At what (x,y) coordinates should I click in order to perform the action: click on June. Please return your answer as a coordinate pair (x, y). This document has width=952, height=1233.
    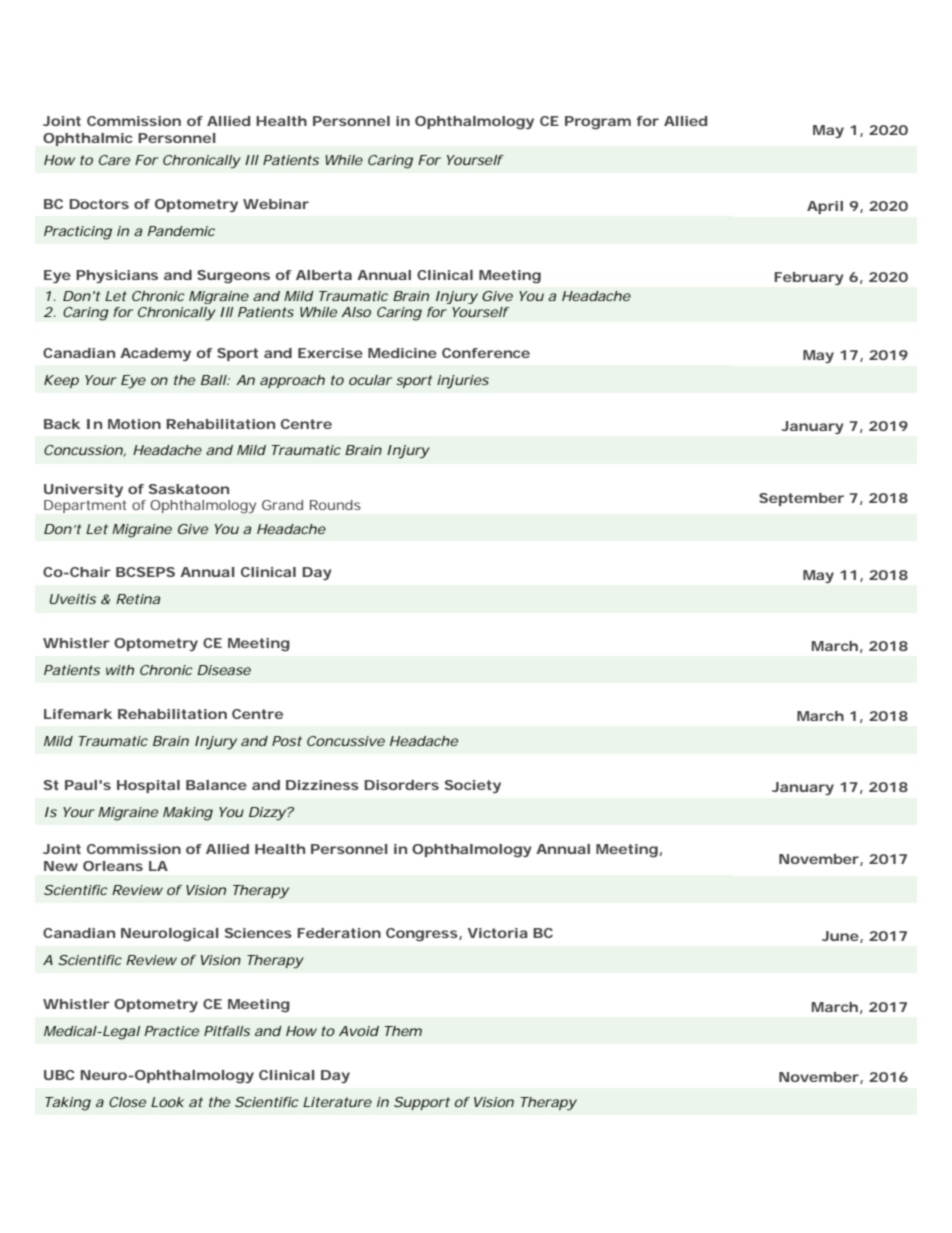
    Looking at the image, I should click on (840, 936).
